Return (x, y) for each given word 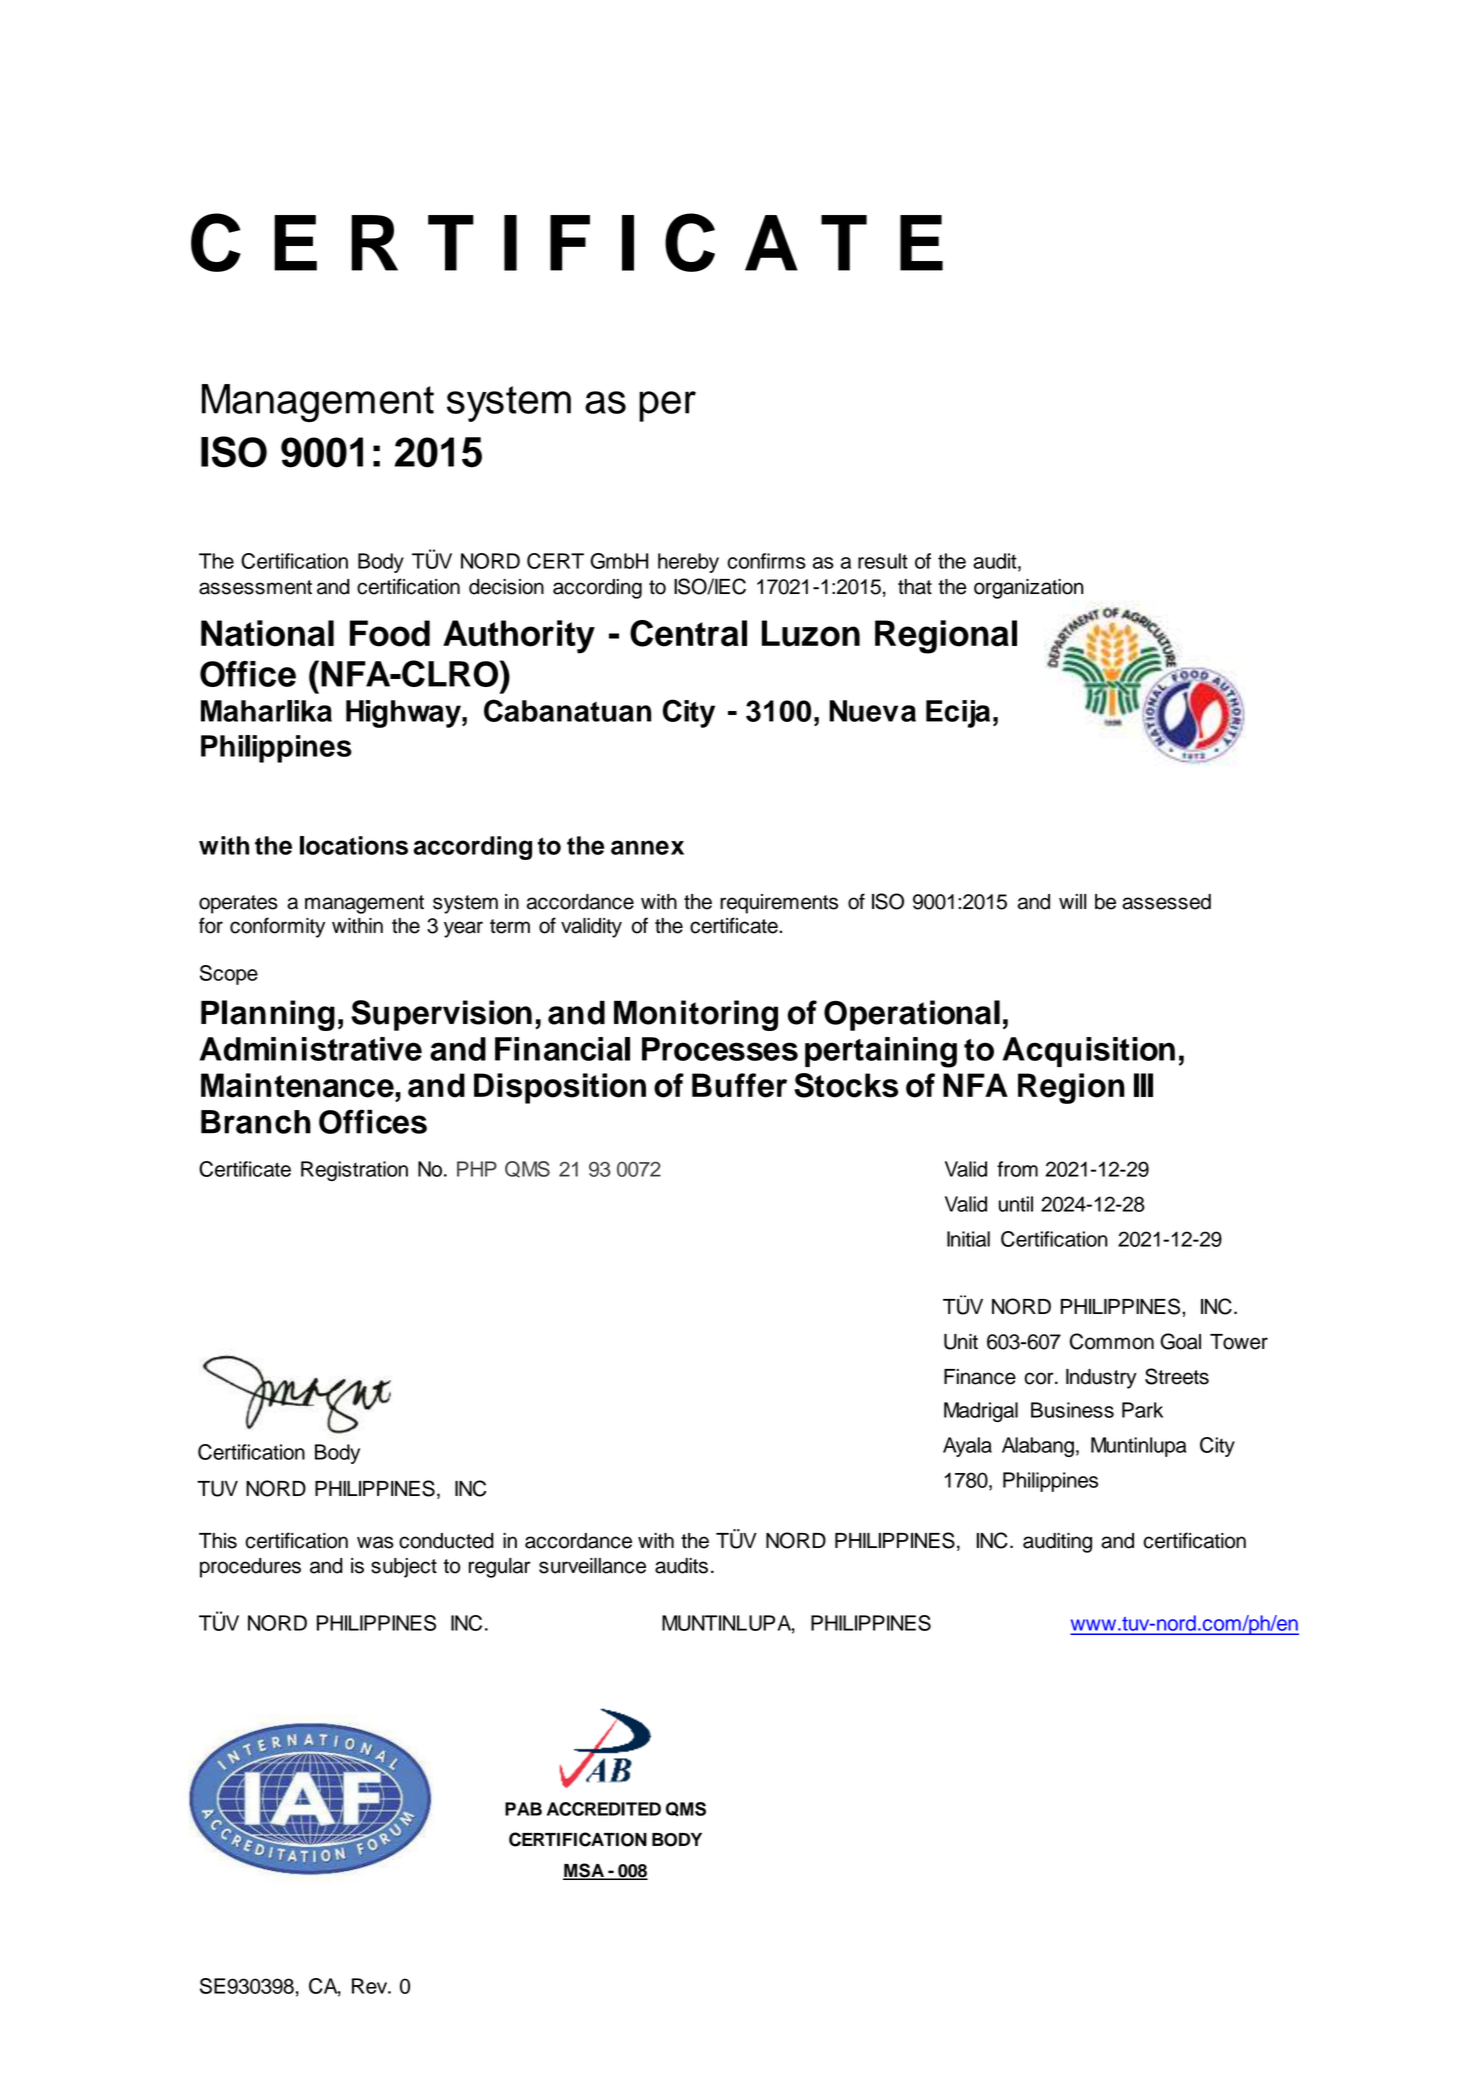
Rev (371, 1986)
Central (688, 633)
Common (1112, 1341)
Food (390, 633)
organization (1029, 589)
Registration (354, 1171)
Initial (968, 1239)
